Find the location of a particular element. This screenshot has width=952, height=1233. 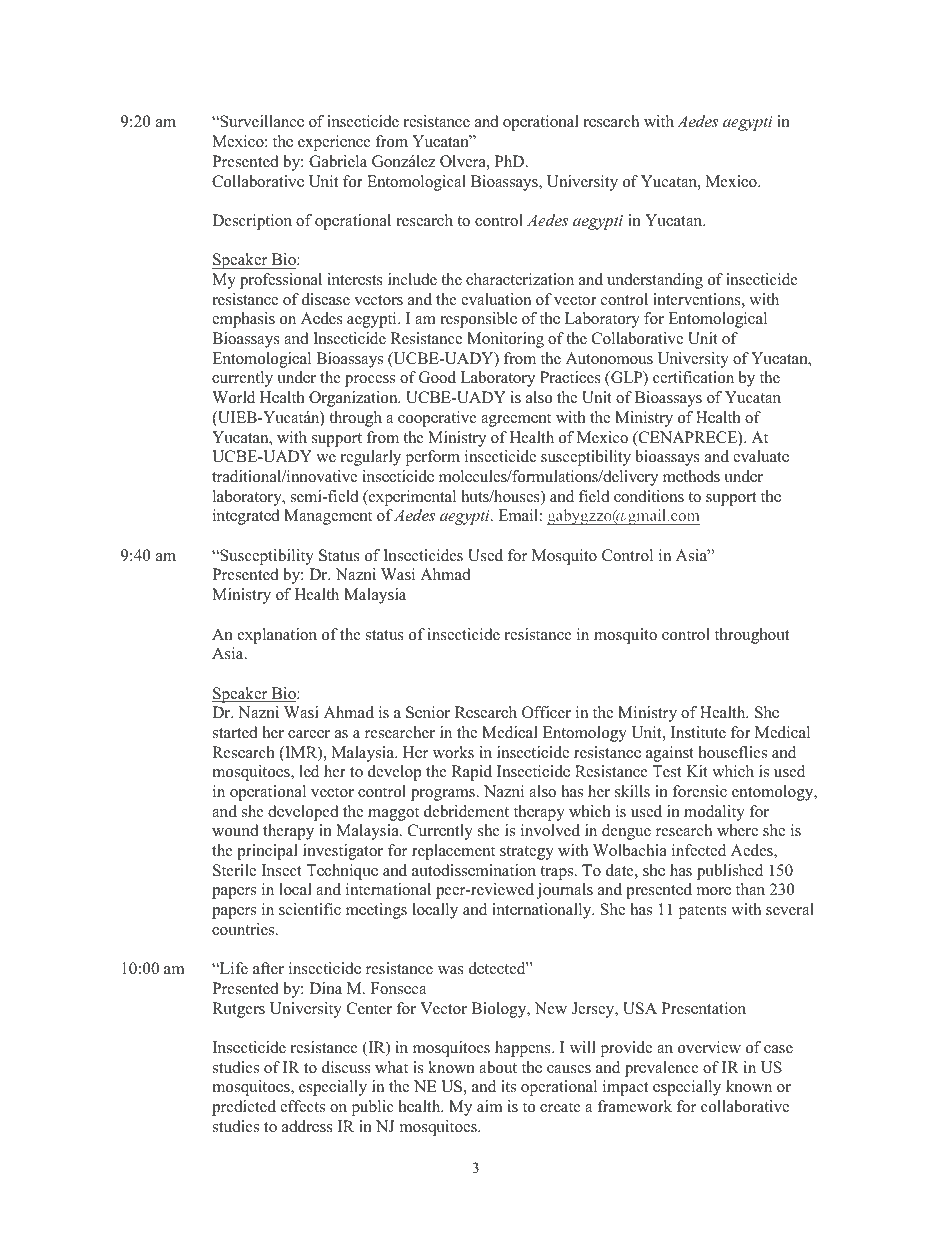

certification is located at coordinates (693, 377).
